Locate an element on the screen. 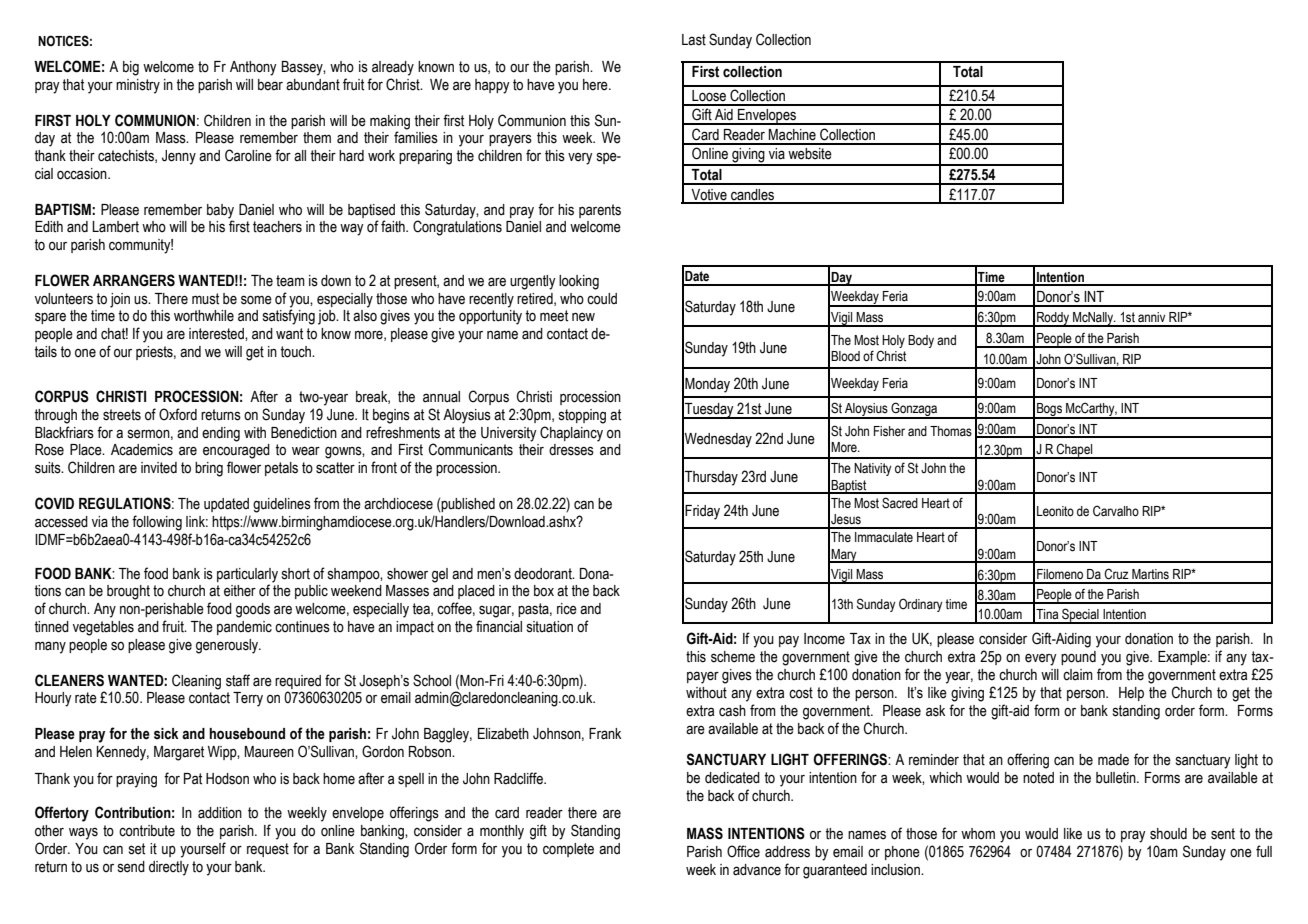 The height and width of the screenshot is (924, 1308). Anthony is located at coordinates (253, 68).
